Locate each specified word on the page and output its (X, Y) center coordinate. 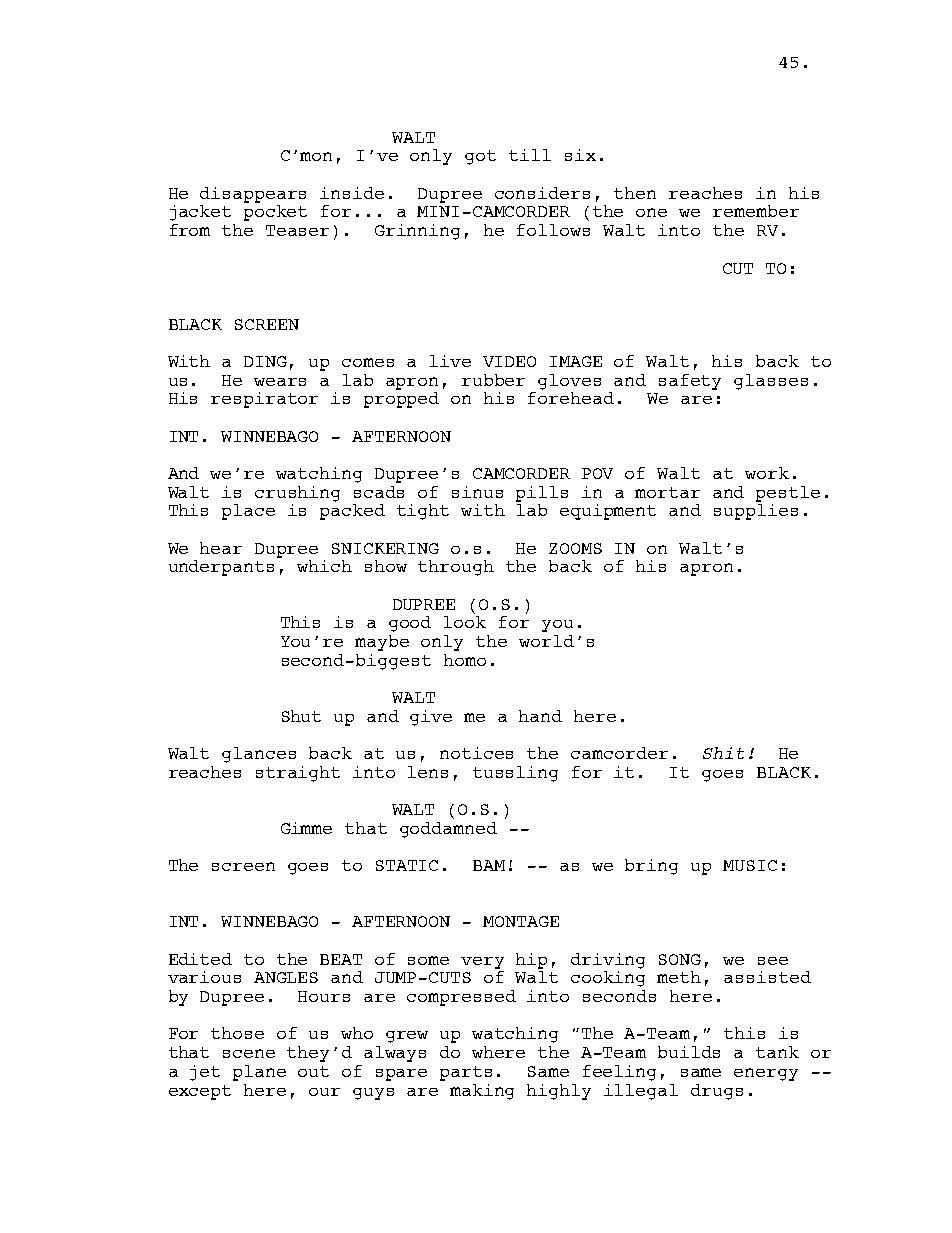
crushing (297, 494)
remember (756, 211)
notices (476, 753)
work (767, 473)
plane (259, 1073)
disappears (253, 195)
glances (259, 755)
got (480, 157)
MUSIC (750, 865)
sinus (477, 492)
